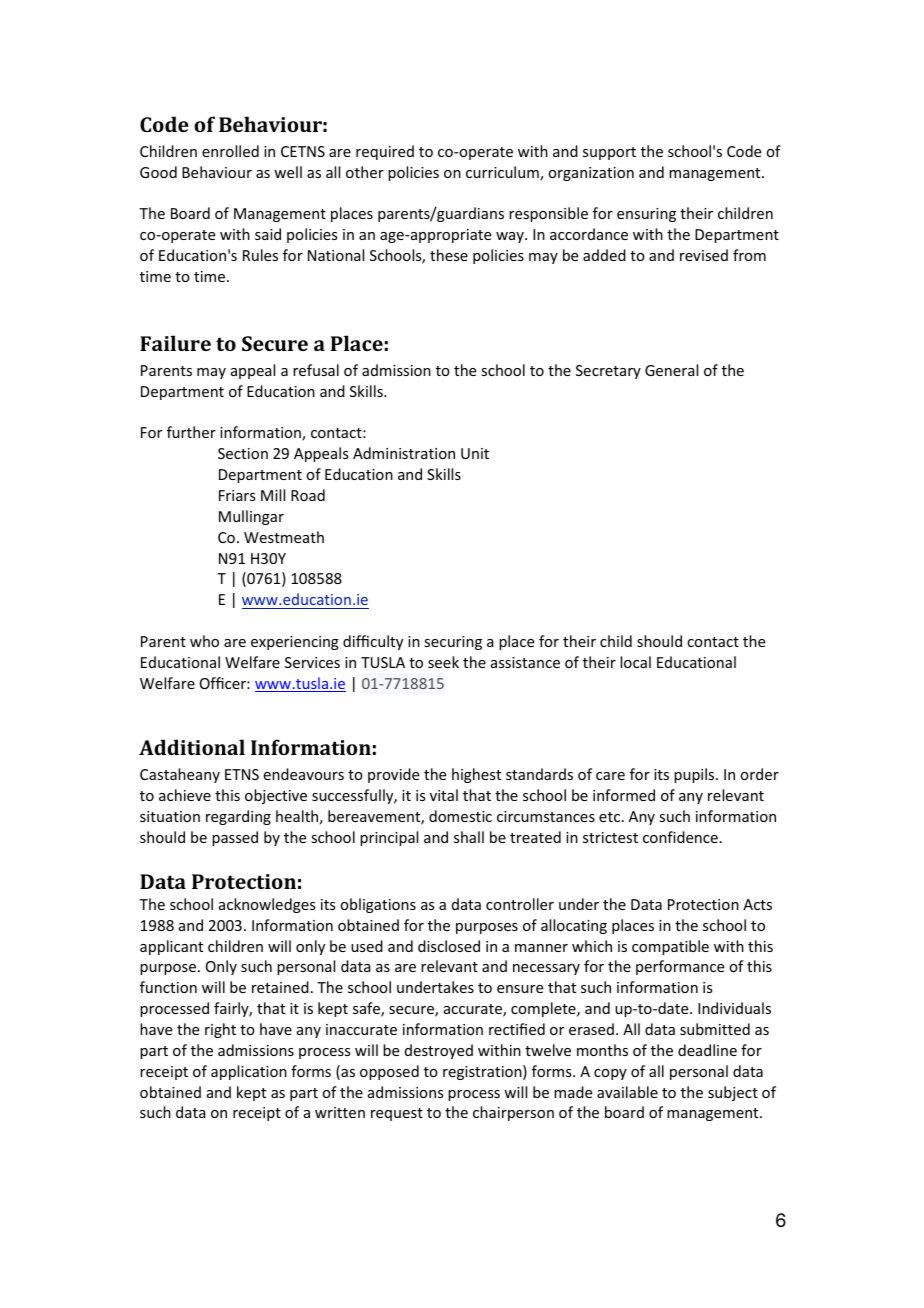 This screenshot has width=924, height=1308. I want to click on application, so click(249, 1072).
